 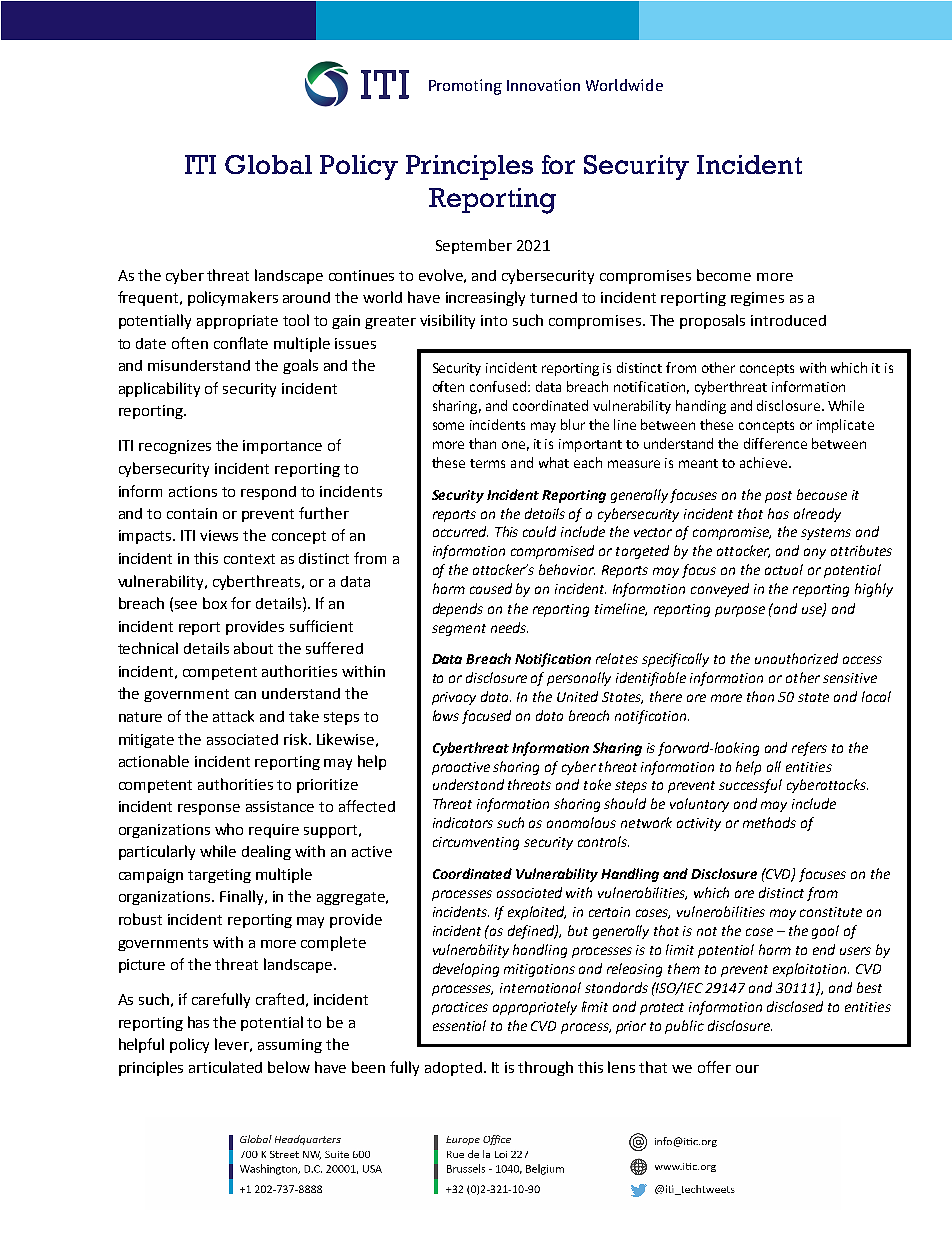 What do you see at coordinates (253, 648) in the page?
I see `about` at bounding box center [253, 648].
